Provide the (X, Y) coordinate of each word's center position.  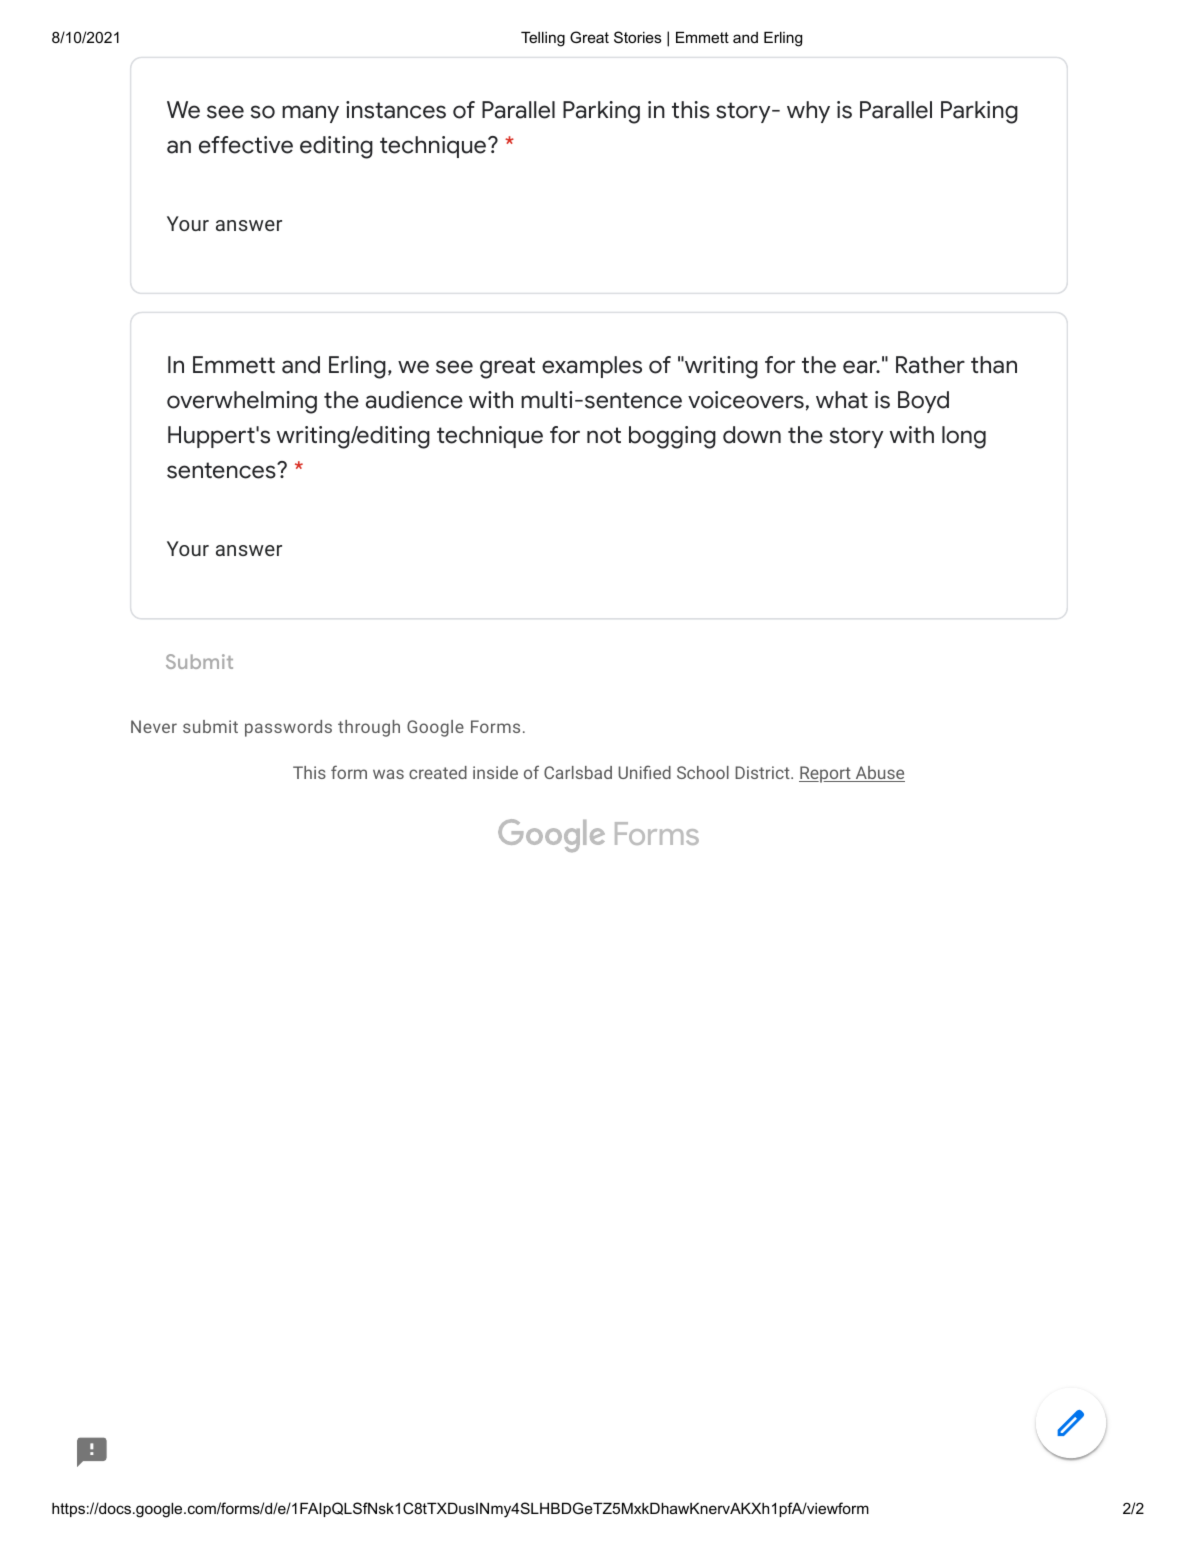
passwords (288, 728)
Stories (637, 37)
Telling (543, 39)
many (310, 114)
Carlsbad (578, 772)
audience (414, 400)
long (964, 437)
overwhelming (242, 402)
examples (592, 367)
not (604, 435)
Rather (930, 365)
